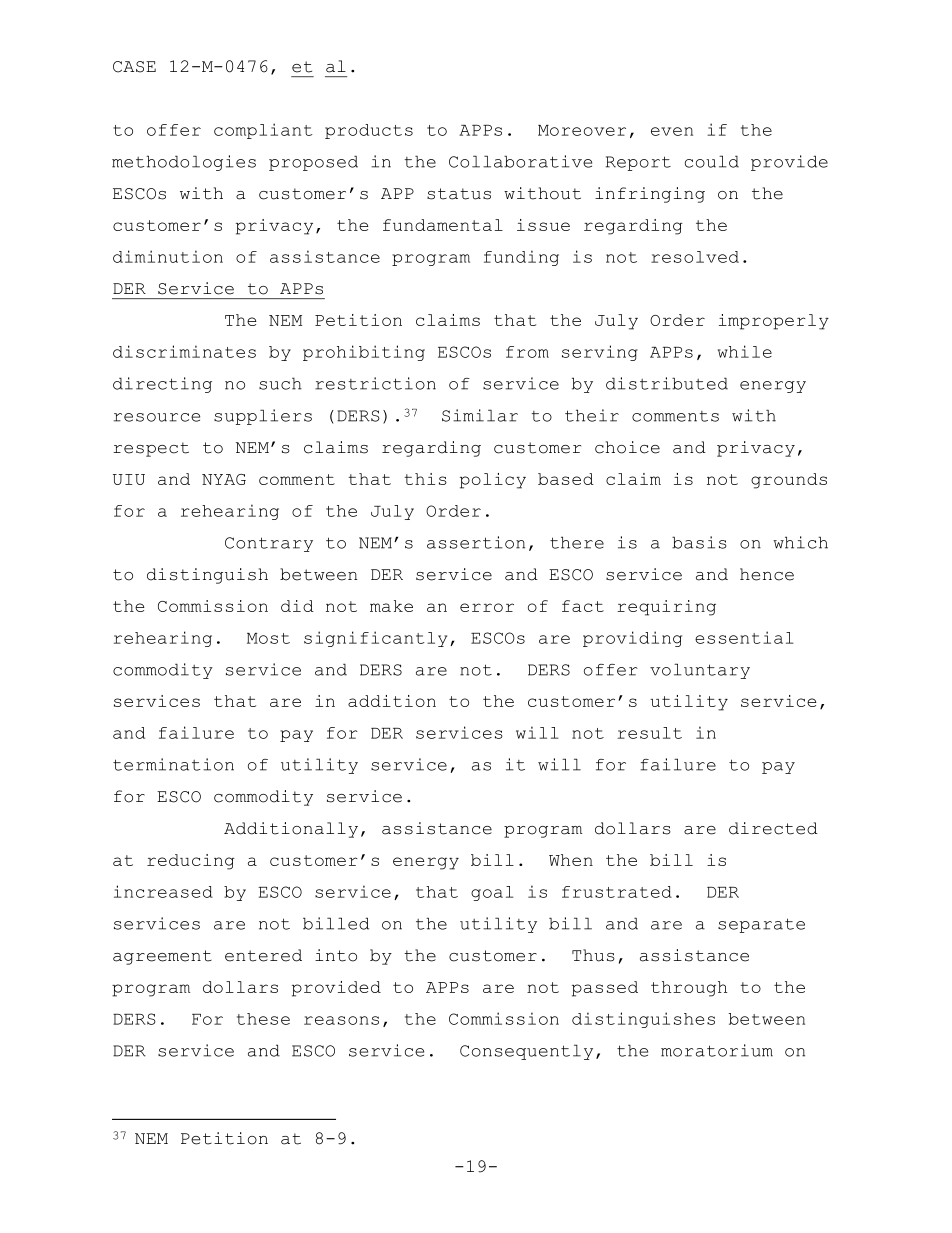 Image resolution: width=952 pixels, height=1233 pixels. Describe the element at coordinates (521, 258) in the screenshot. I see `funding` at that location.
